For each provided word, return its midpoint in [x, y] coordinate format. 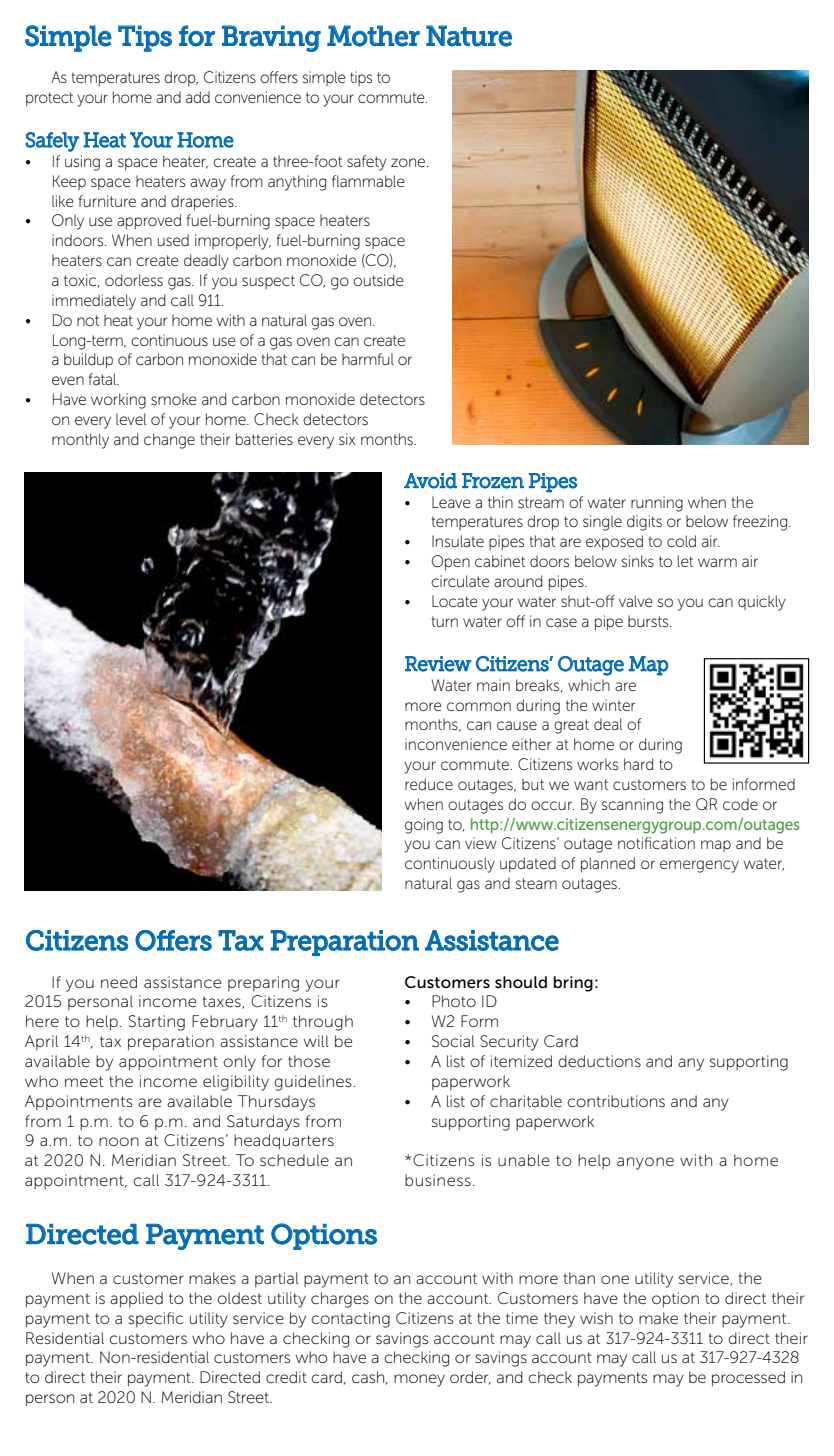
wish [596, 1318]
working [118, 401]
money [419, 1380]
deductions [600, 1061]
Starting [156, 1023]
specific [155, 1319]
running [657, 504]
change [169, 441]
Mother [373, 36]
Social [453, 1041]
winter [613, 705]
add [198, 97]
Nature [469, 36]
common [479, 706]
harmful [368, 359]
